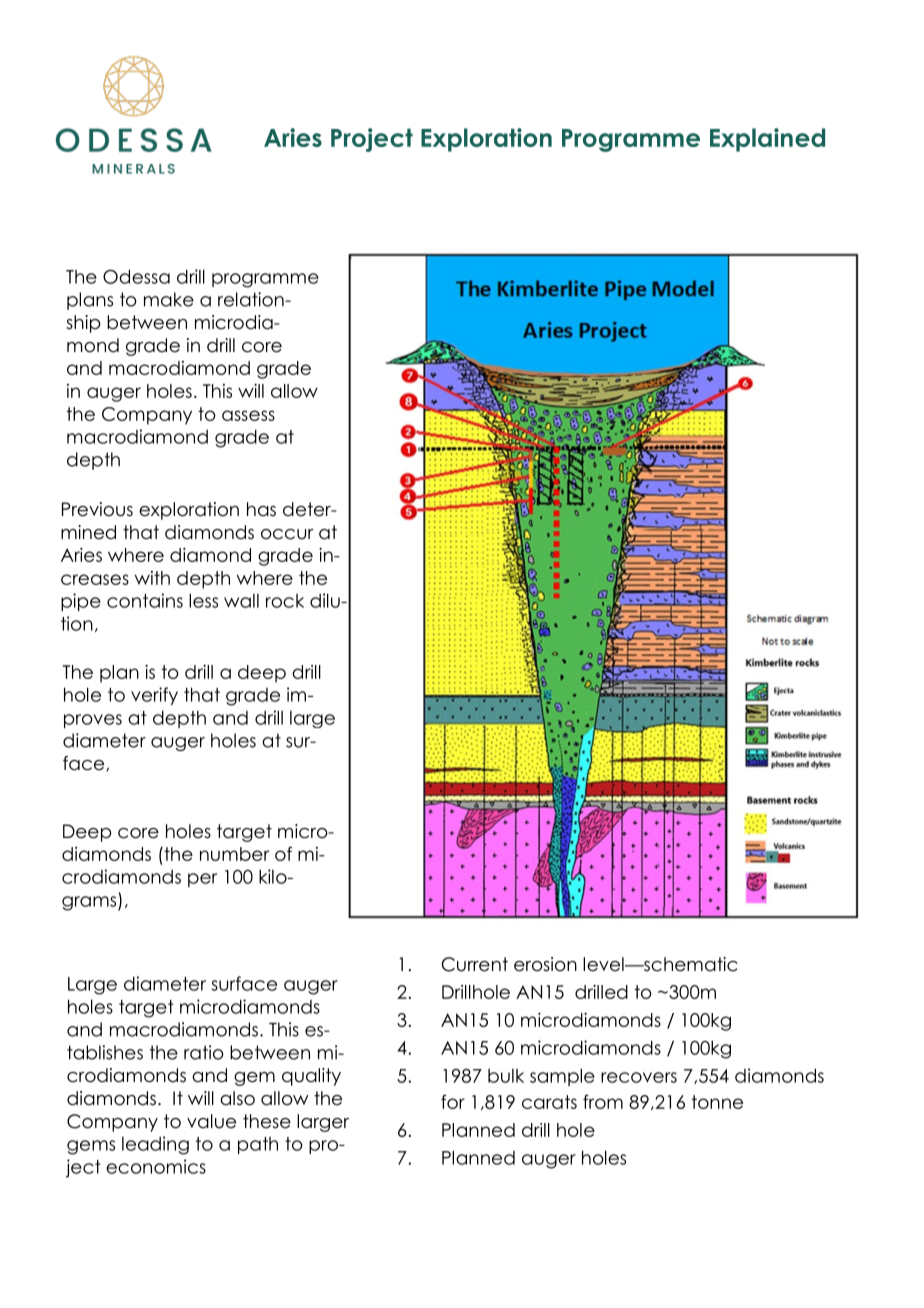  I want to click on occur, so click(287, 534).
